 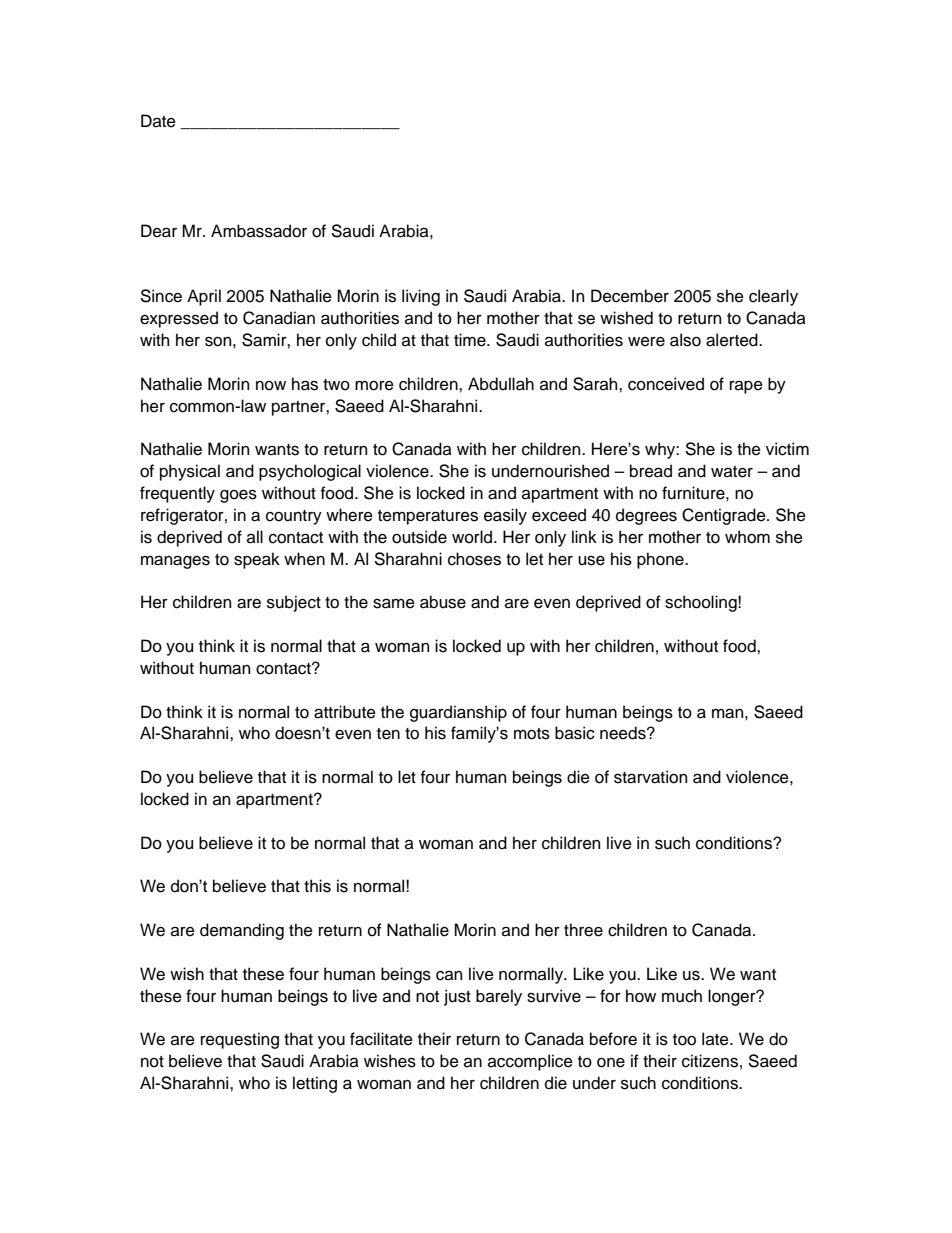 I want to click on Date, so click(x=158, y=121).
